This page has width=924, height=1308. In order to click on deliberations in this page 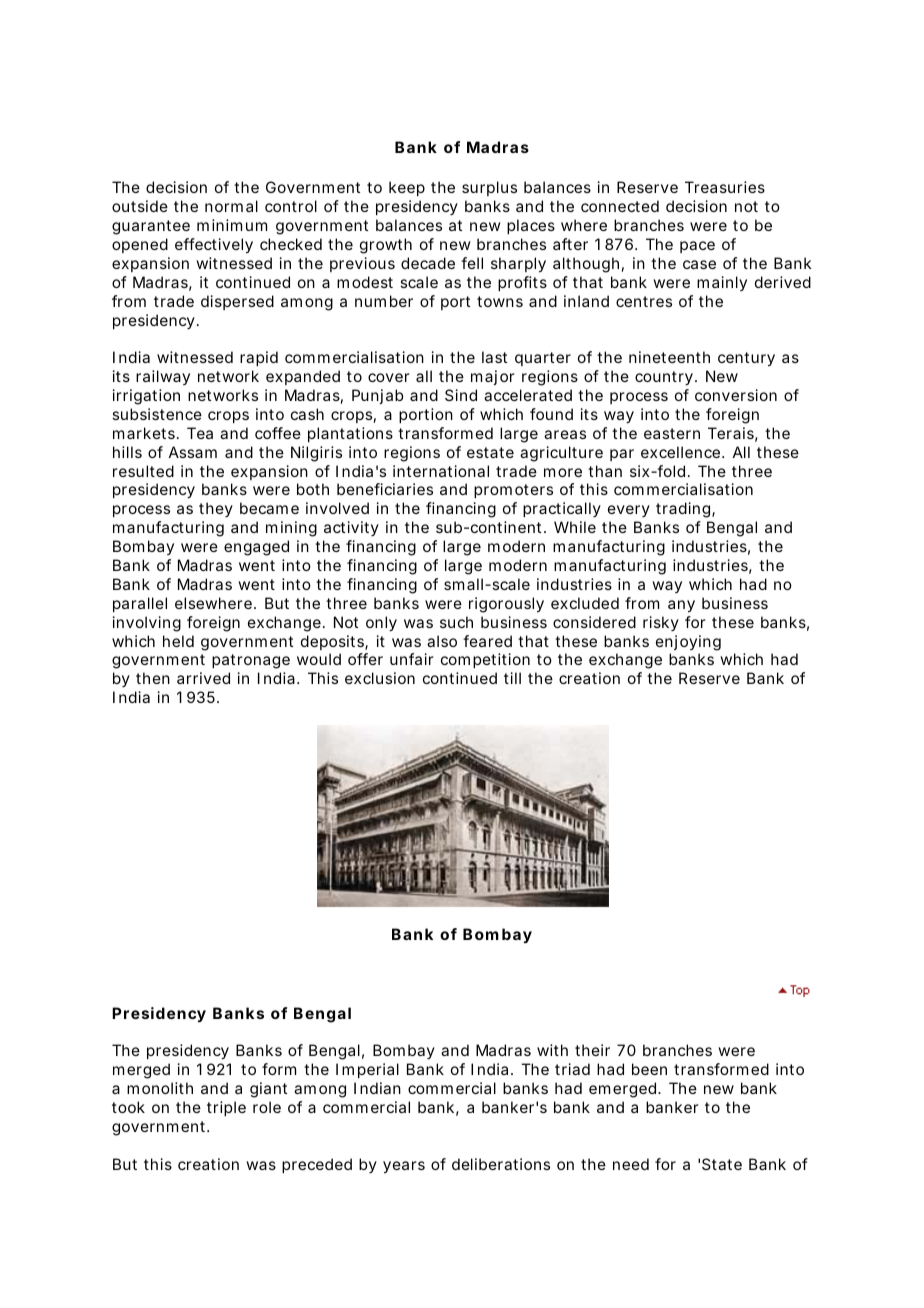, I will do `click(501, 1164)`.
